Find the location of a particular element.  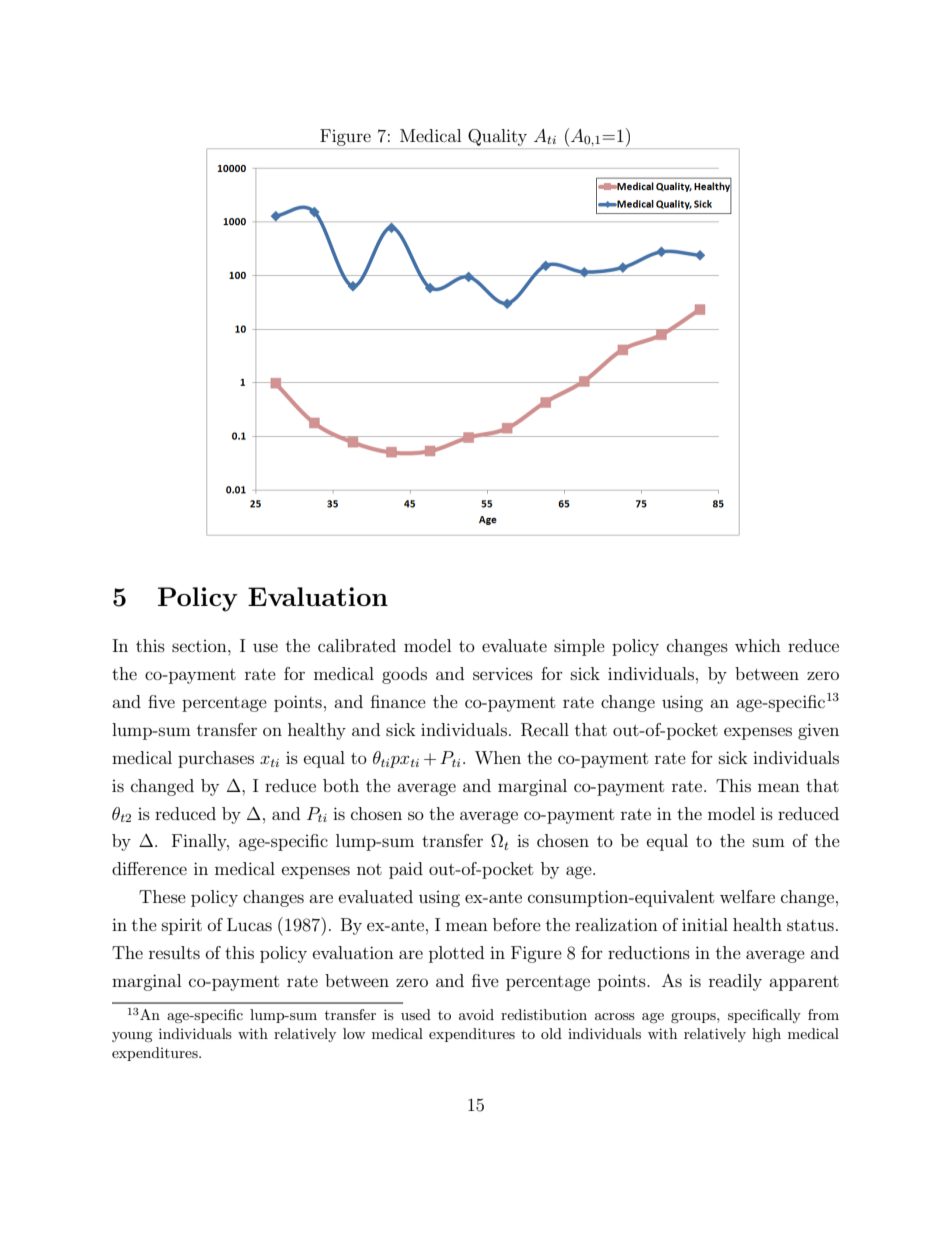

When is located at coordinates (498, 757).
